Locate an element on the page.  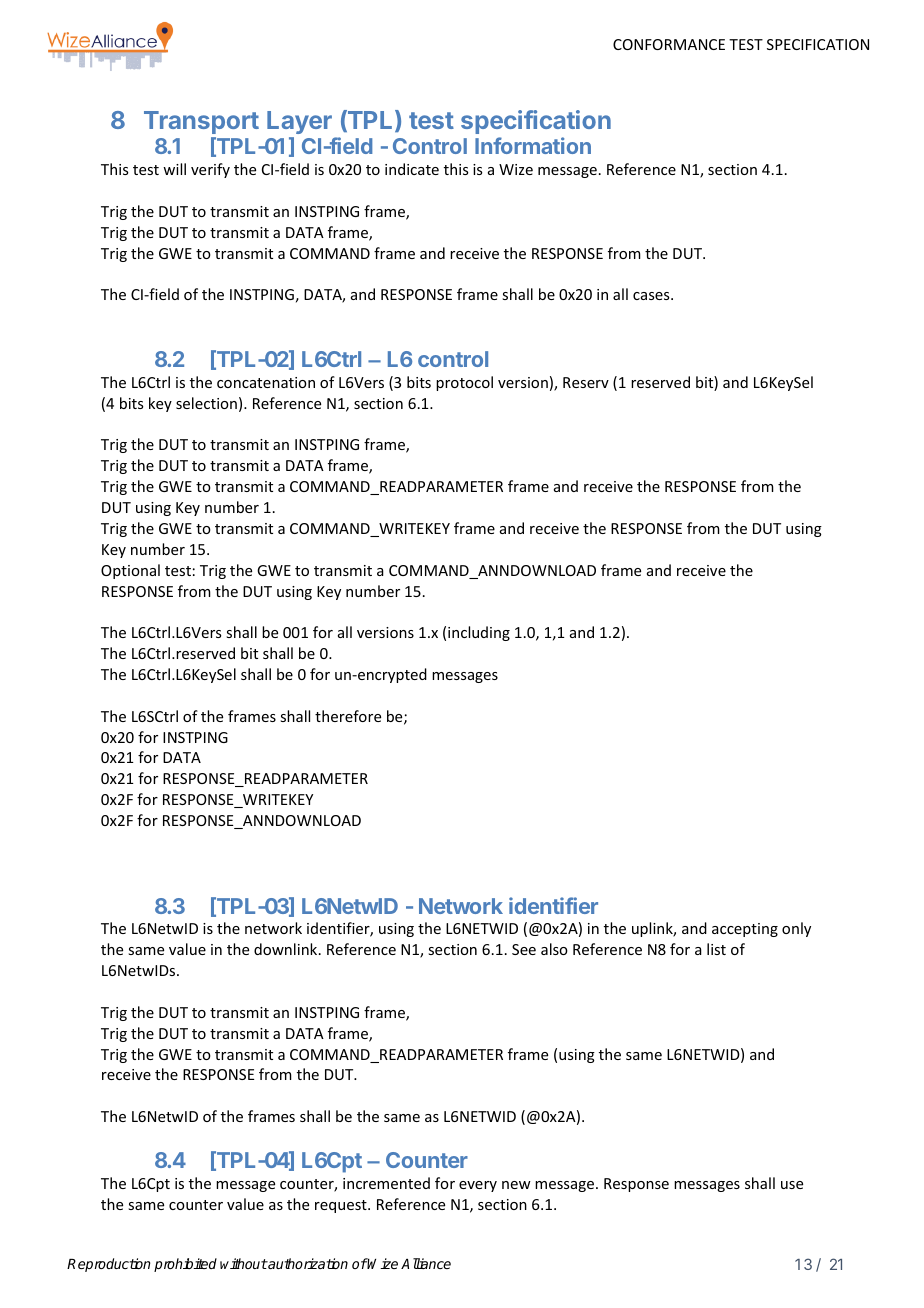
Alliance is located at coordinates (426, 1263).
